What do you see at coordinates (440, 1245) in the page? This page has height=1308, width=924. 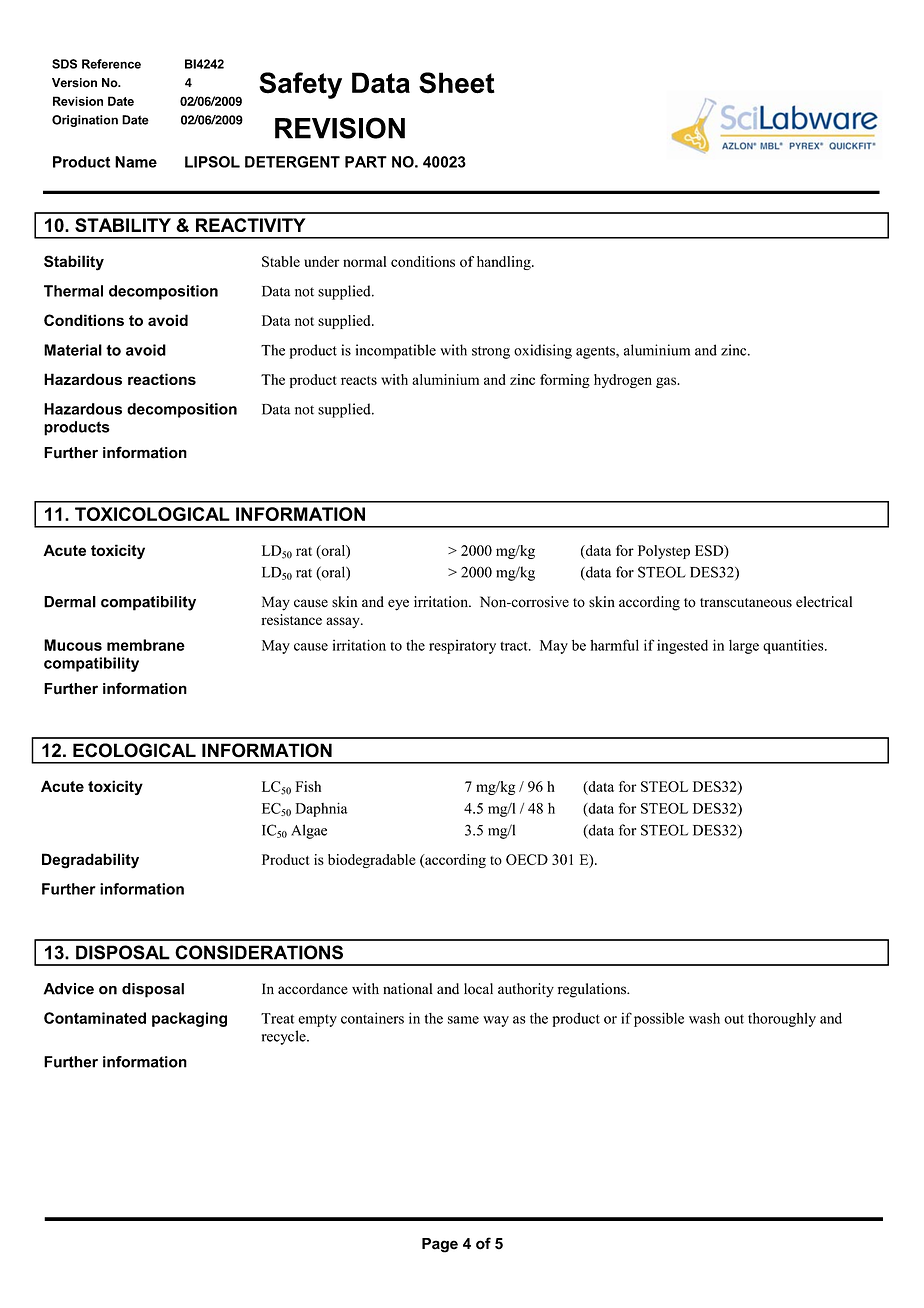 I see `Page` at bounding box center [440, 1245].
